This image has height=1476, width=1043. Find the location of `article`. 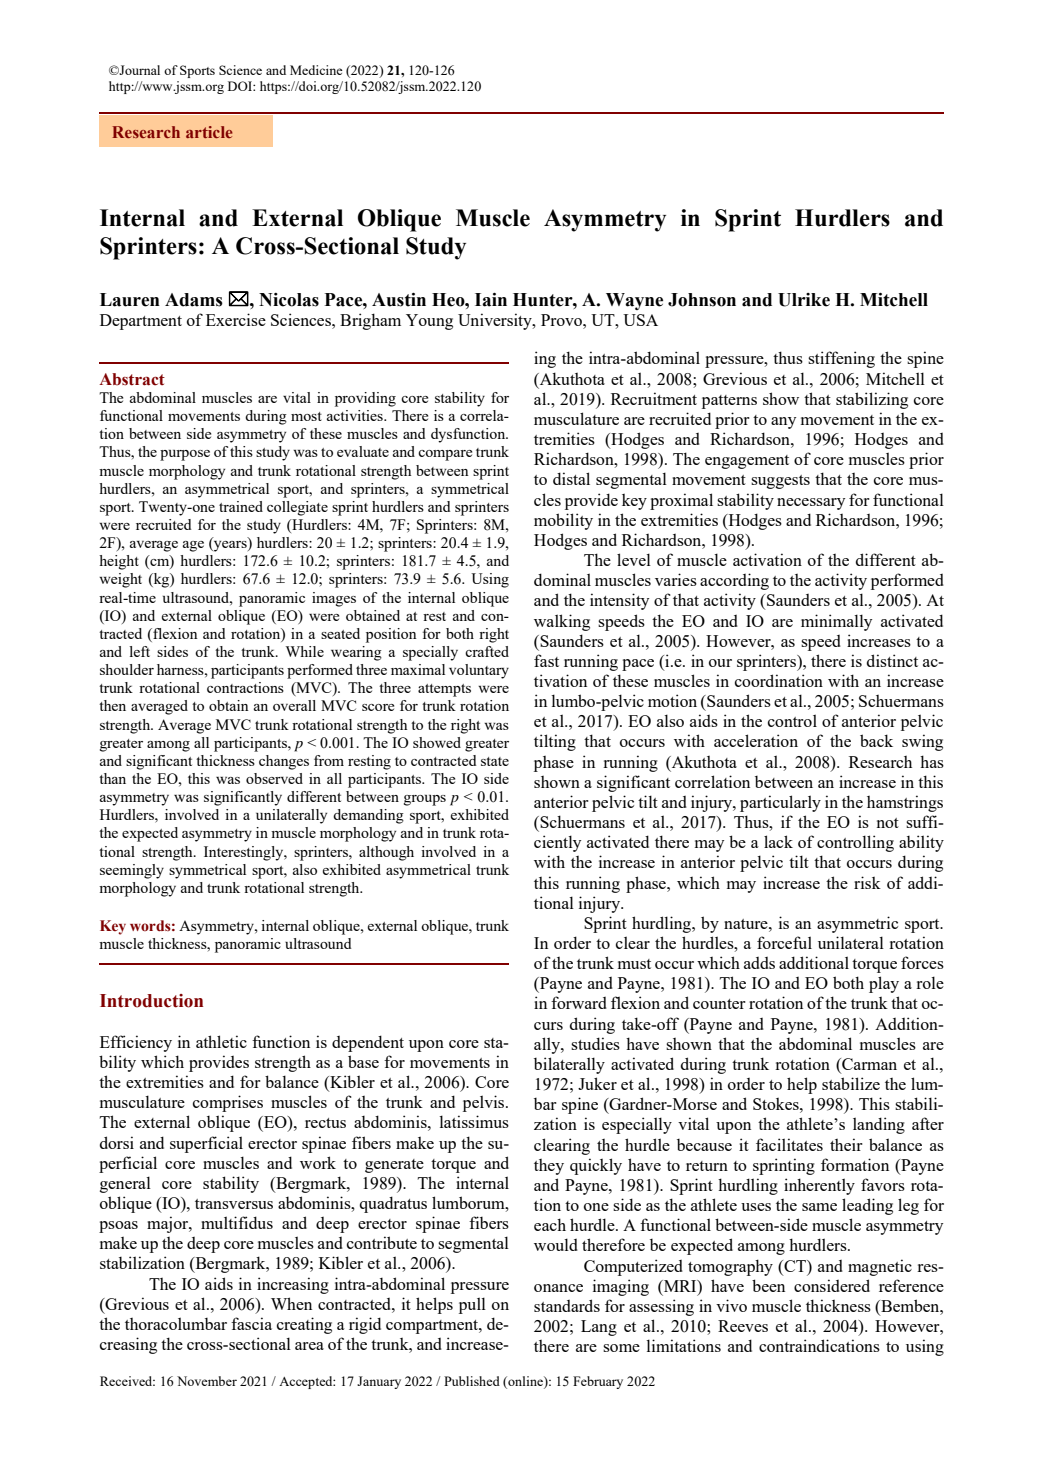

article is located at coordinates (209, 132).
